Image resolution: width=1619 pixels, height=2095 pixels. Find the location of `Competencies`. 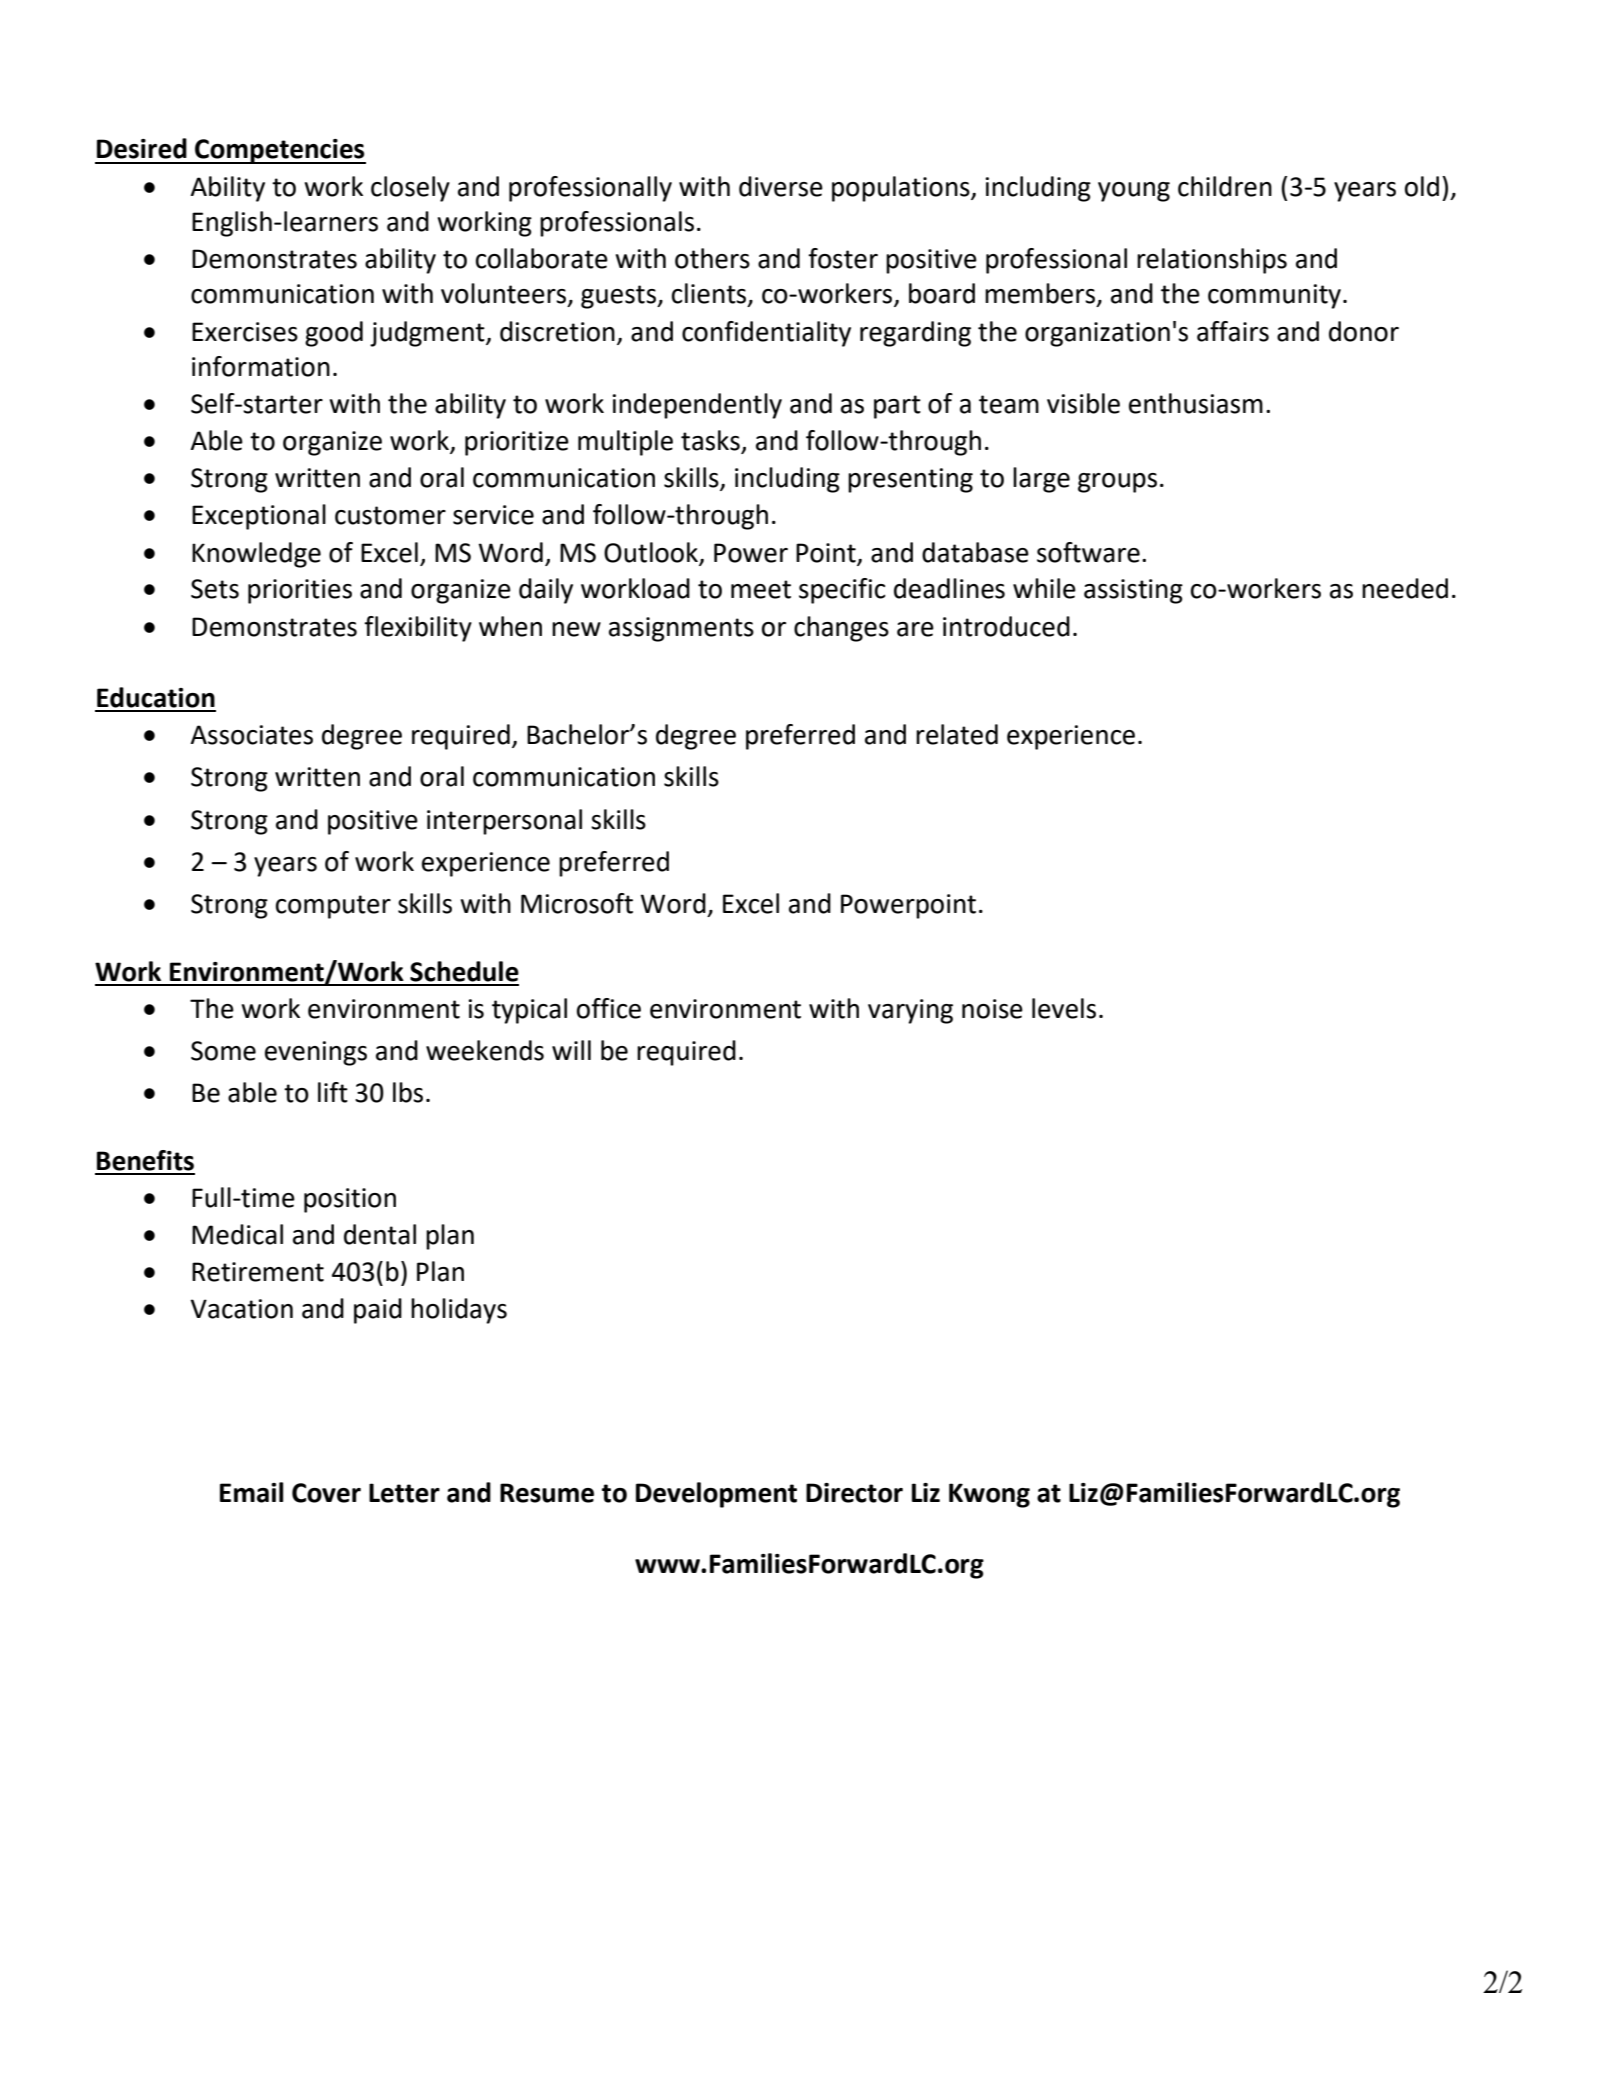

Competencies is located at coordinates (279, 151).
